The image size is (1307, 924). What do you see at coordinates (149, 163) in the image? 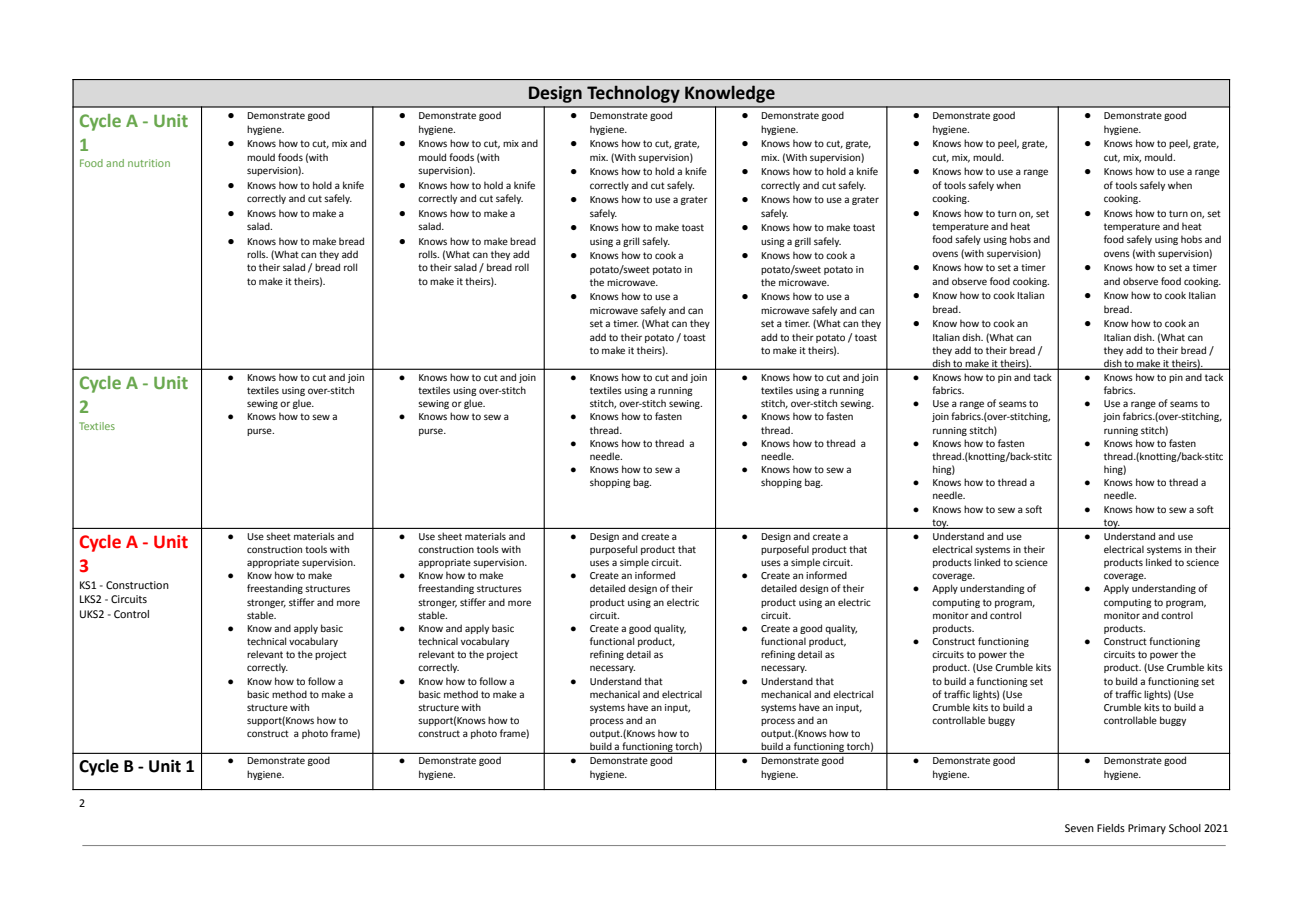
I see `nutrition` at bounding box center [149, 163].
